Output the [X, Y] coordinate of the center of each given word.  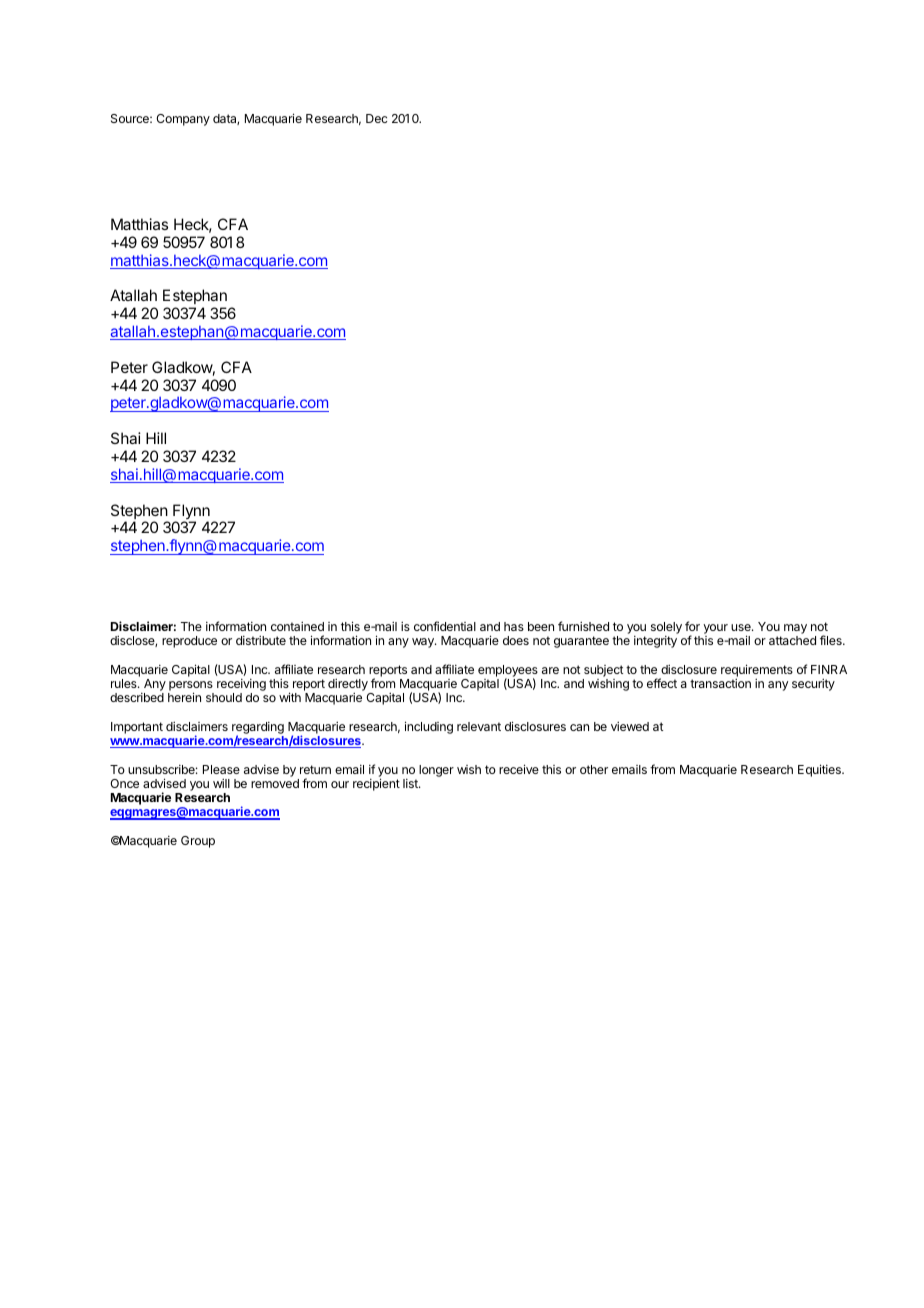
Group [198, 842]
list [411, 783]
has [514, 626]
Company [183, 120]
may [795, 629]
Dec [376, 118]
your [715, 629]
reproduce [189, 642]
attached [792, 640]
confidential [445, 626]
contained [297, 626]
